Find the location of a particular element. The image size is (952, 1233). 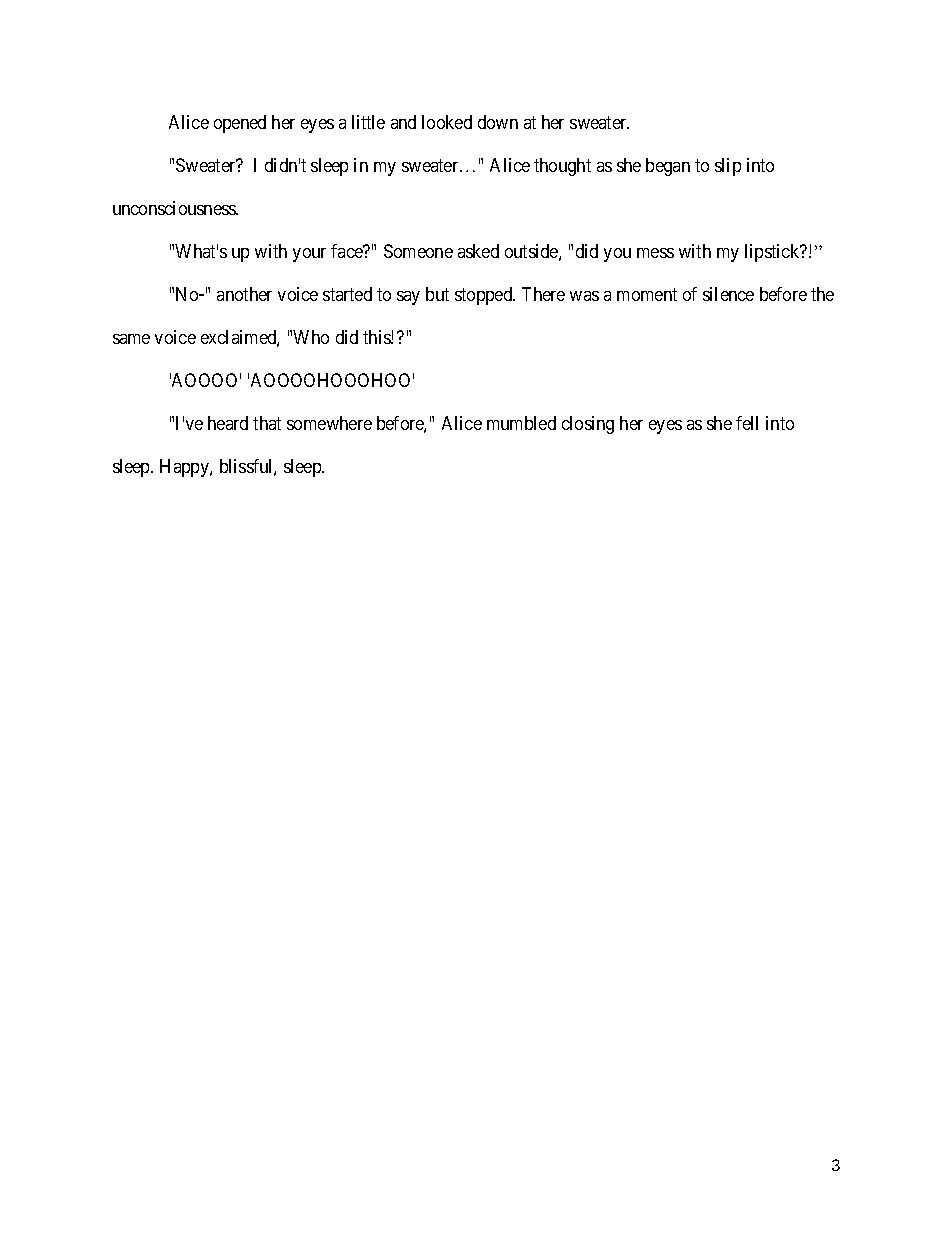

began is located at coordinates (668, 167).
